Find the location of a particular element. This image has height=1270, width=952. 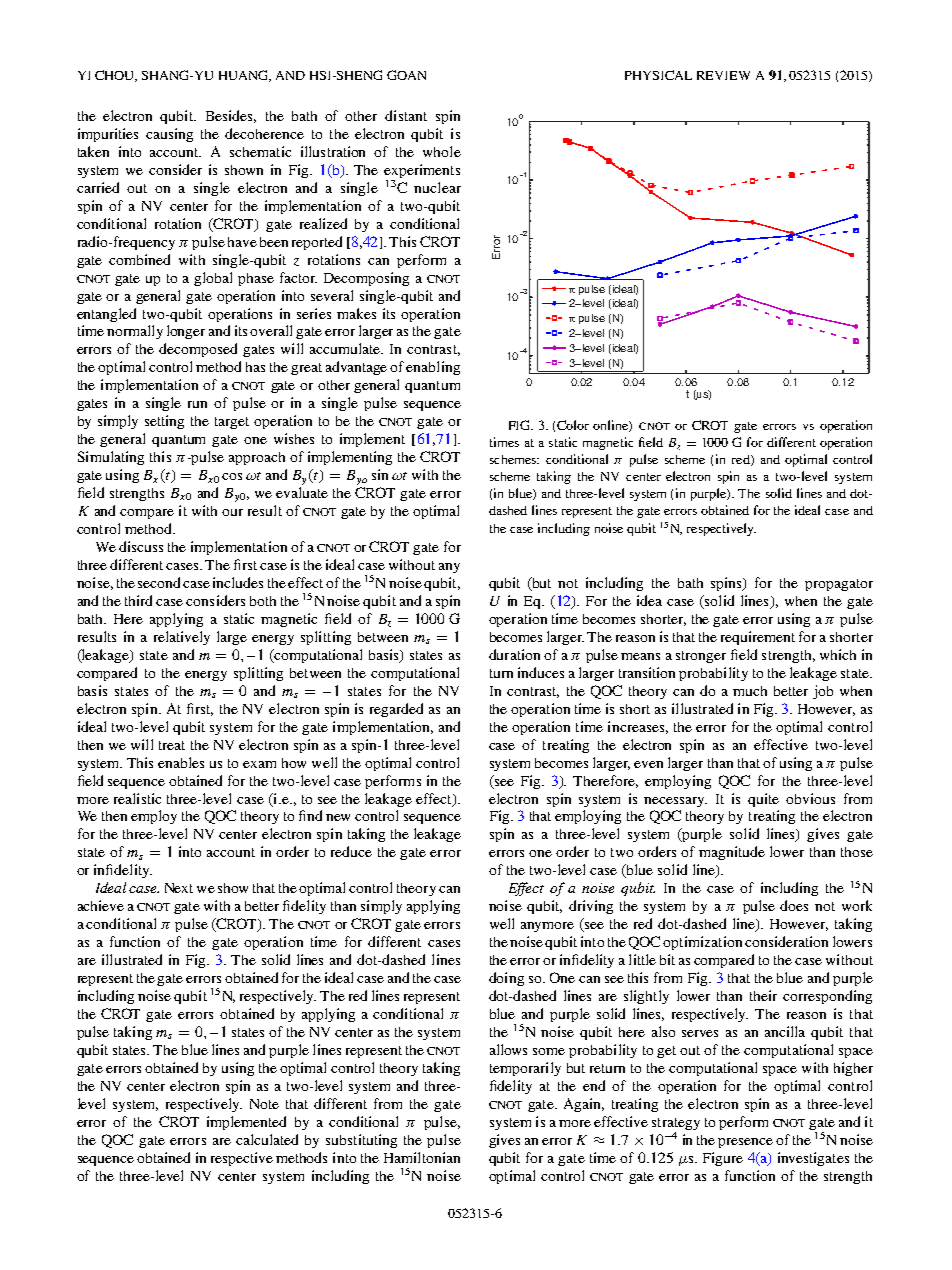

calculated is located at coordinates (267, 1139).
